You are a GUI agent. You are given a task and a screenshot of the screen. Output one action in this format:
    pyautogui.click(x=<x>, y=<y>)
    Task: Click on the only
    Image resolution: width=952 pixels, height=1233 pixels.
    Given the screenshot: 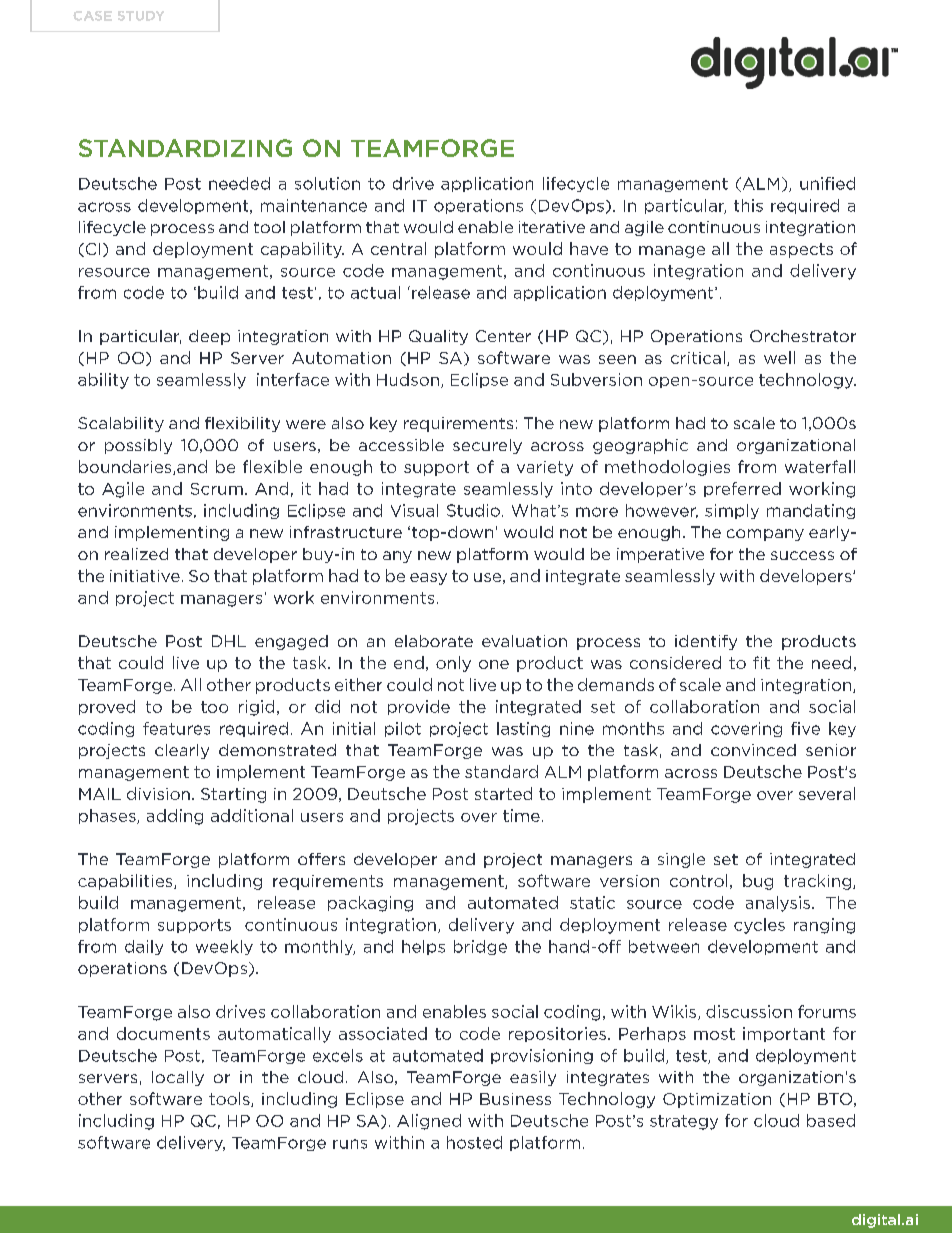 What is the action you would take?
    pyautogui.click(x=453, y=664)
